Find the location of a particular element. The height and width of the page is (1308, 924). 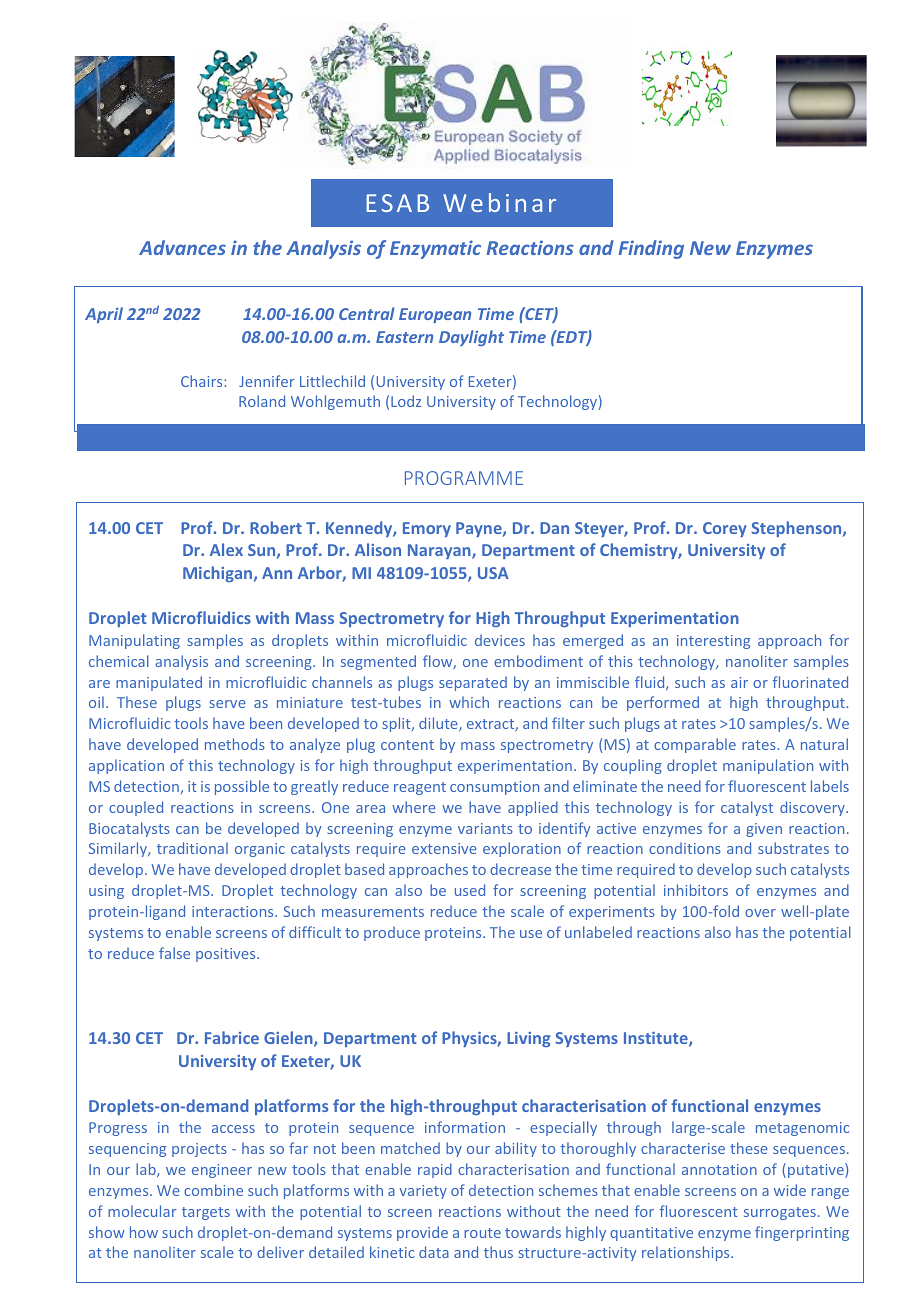

Corey is located at coordinates (725, 529).
